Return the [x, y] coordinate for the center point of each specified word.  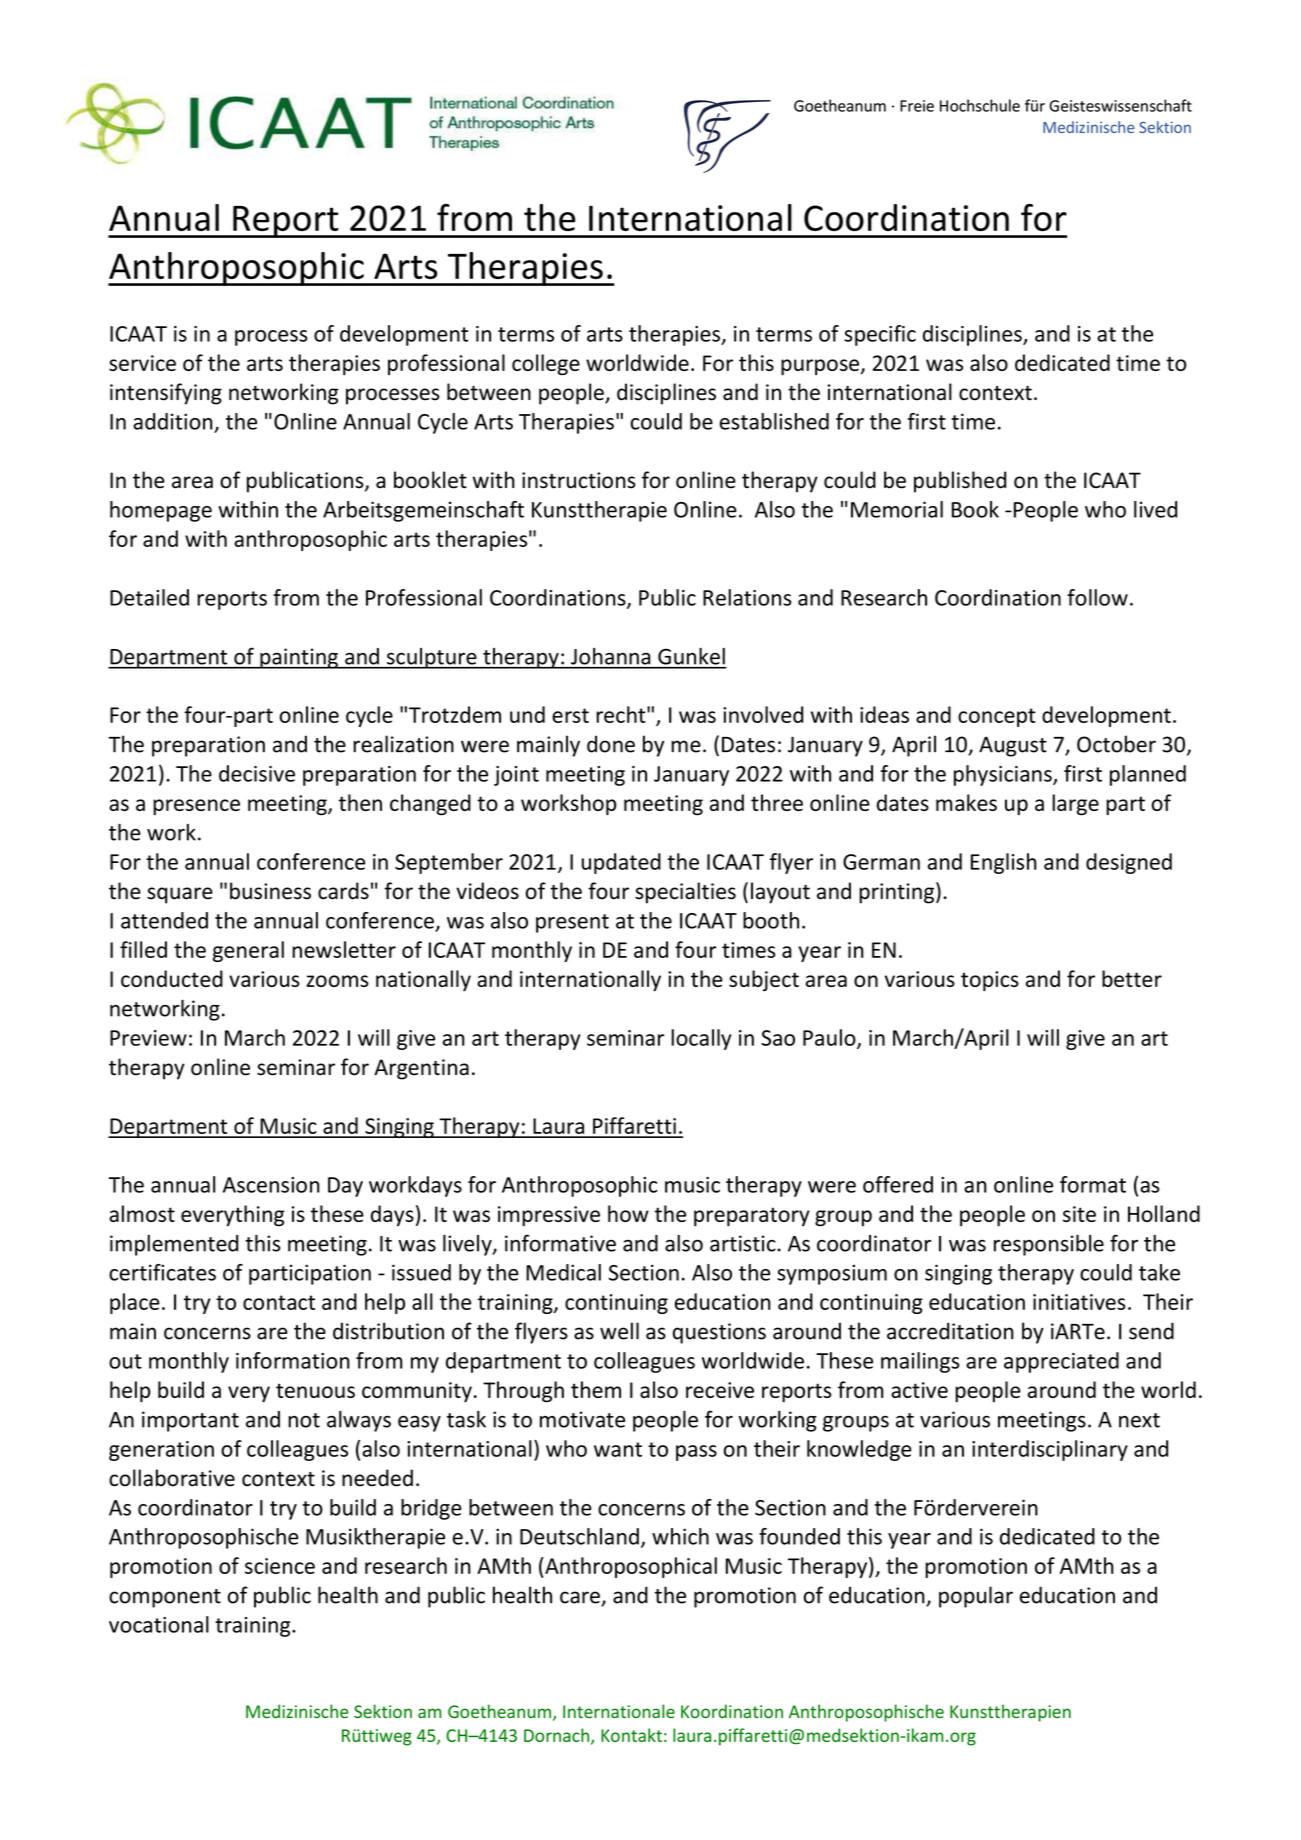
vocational [159, 1624]
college [546, 365]
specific [880, 335]
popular [976, 1597]
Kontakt [631, 1735]
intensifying [166, 394]
